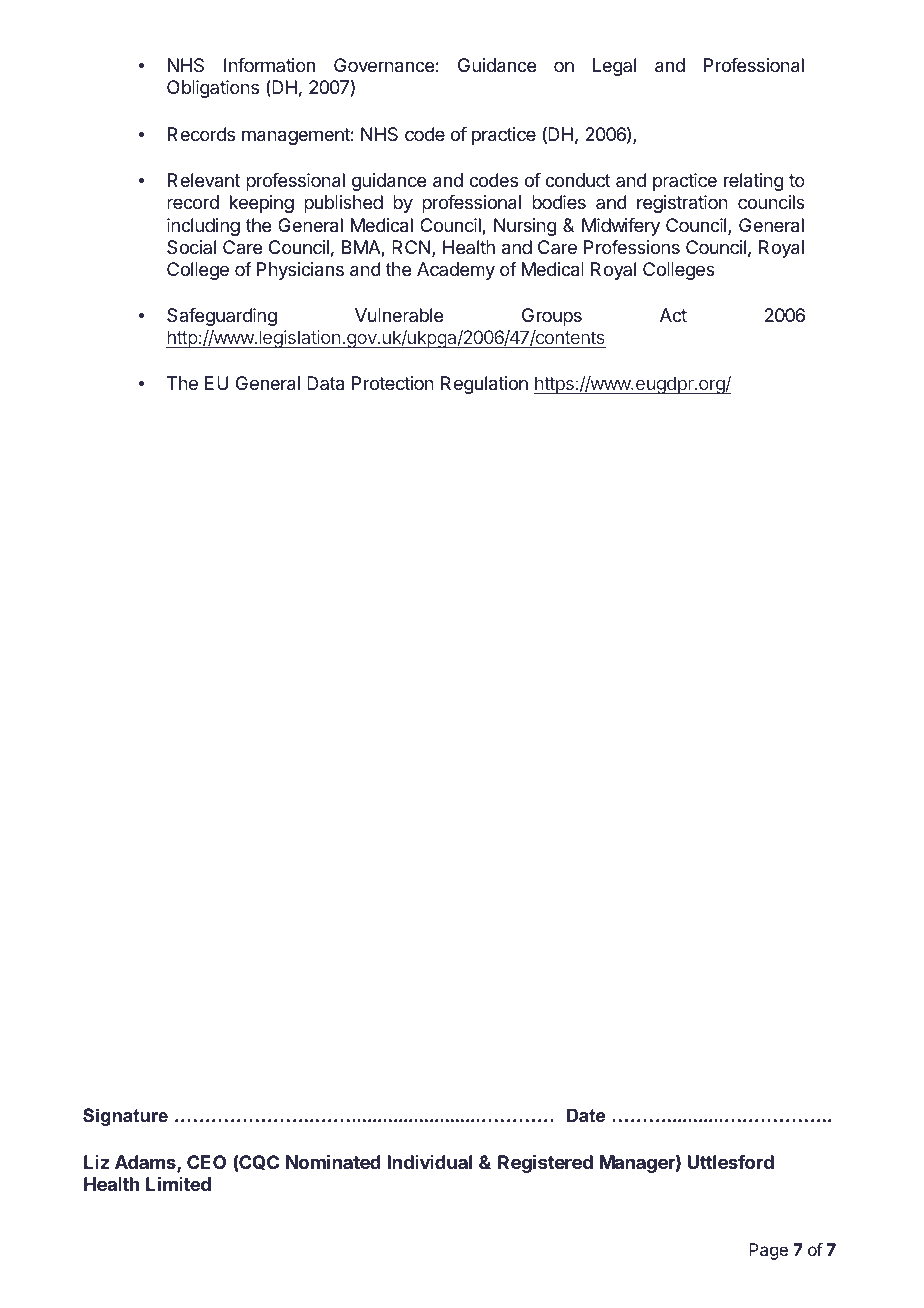 The height and width of the page is (1308, 924). Describe the element at coordinates (384, 65) in the page. I see `Governance` at that location.
